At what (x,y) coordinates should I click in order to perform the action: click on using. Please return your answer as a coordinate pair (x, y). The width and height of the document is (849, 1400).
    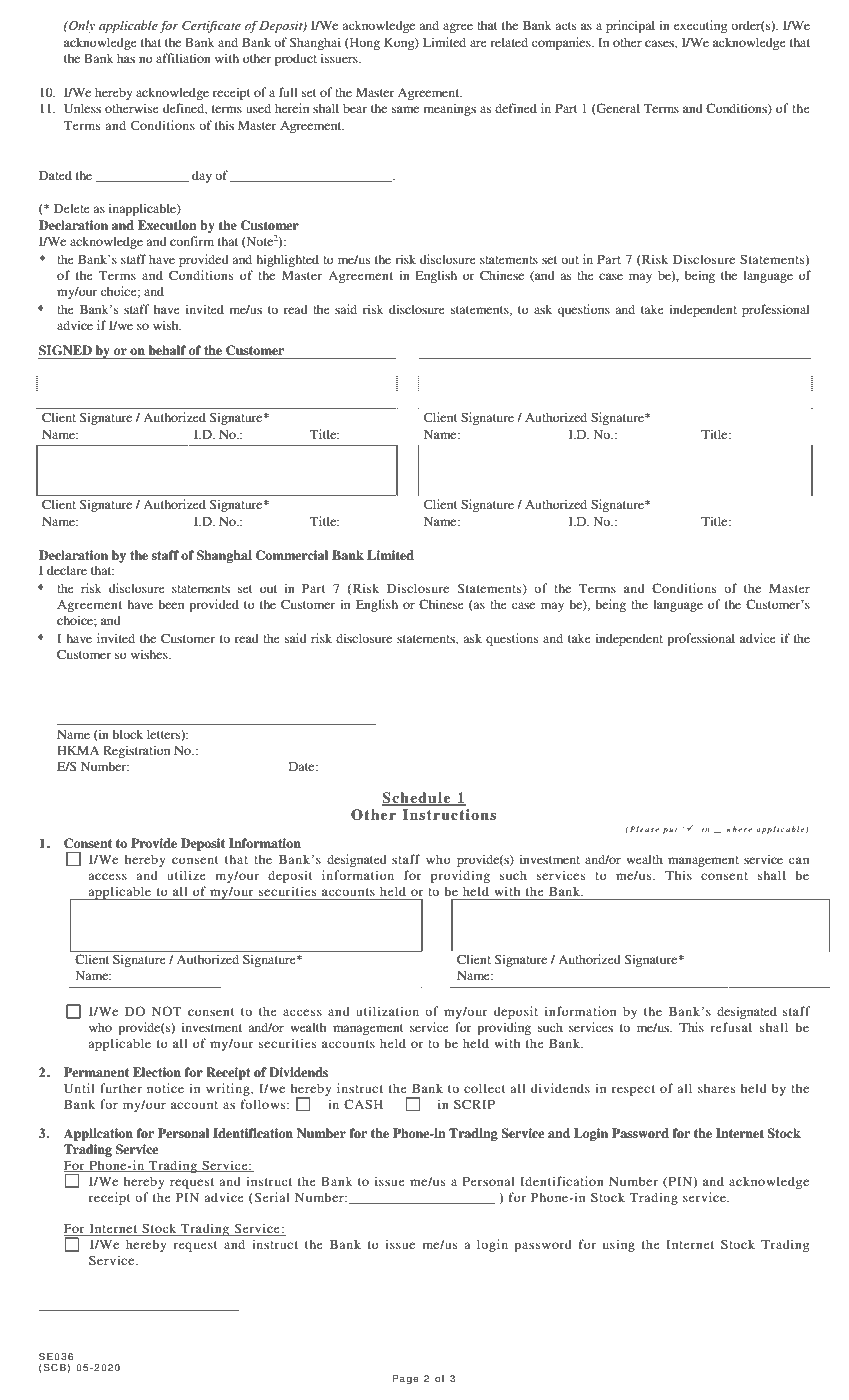
    Looking at the image, I should click on (619, 1245).
